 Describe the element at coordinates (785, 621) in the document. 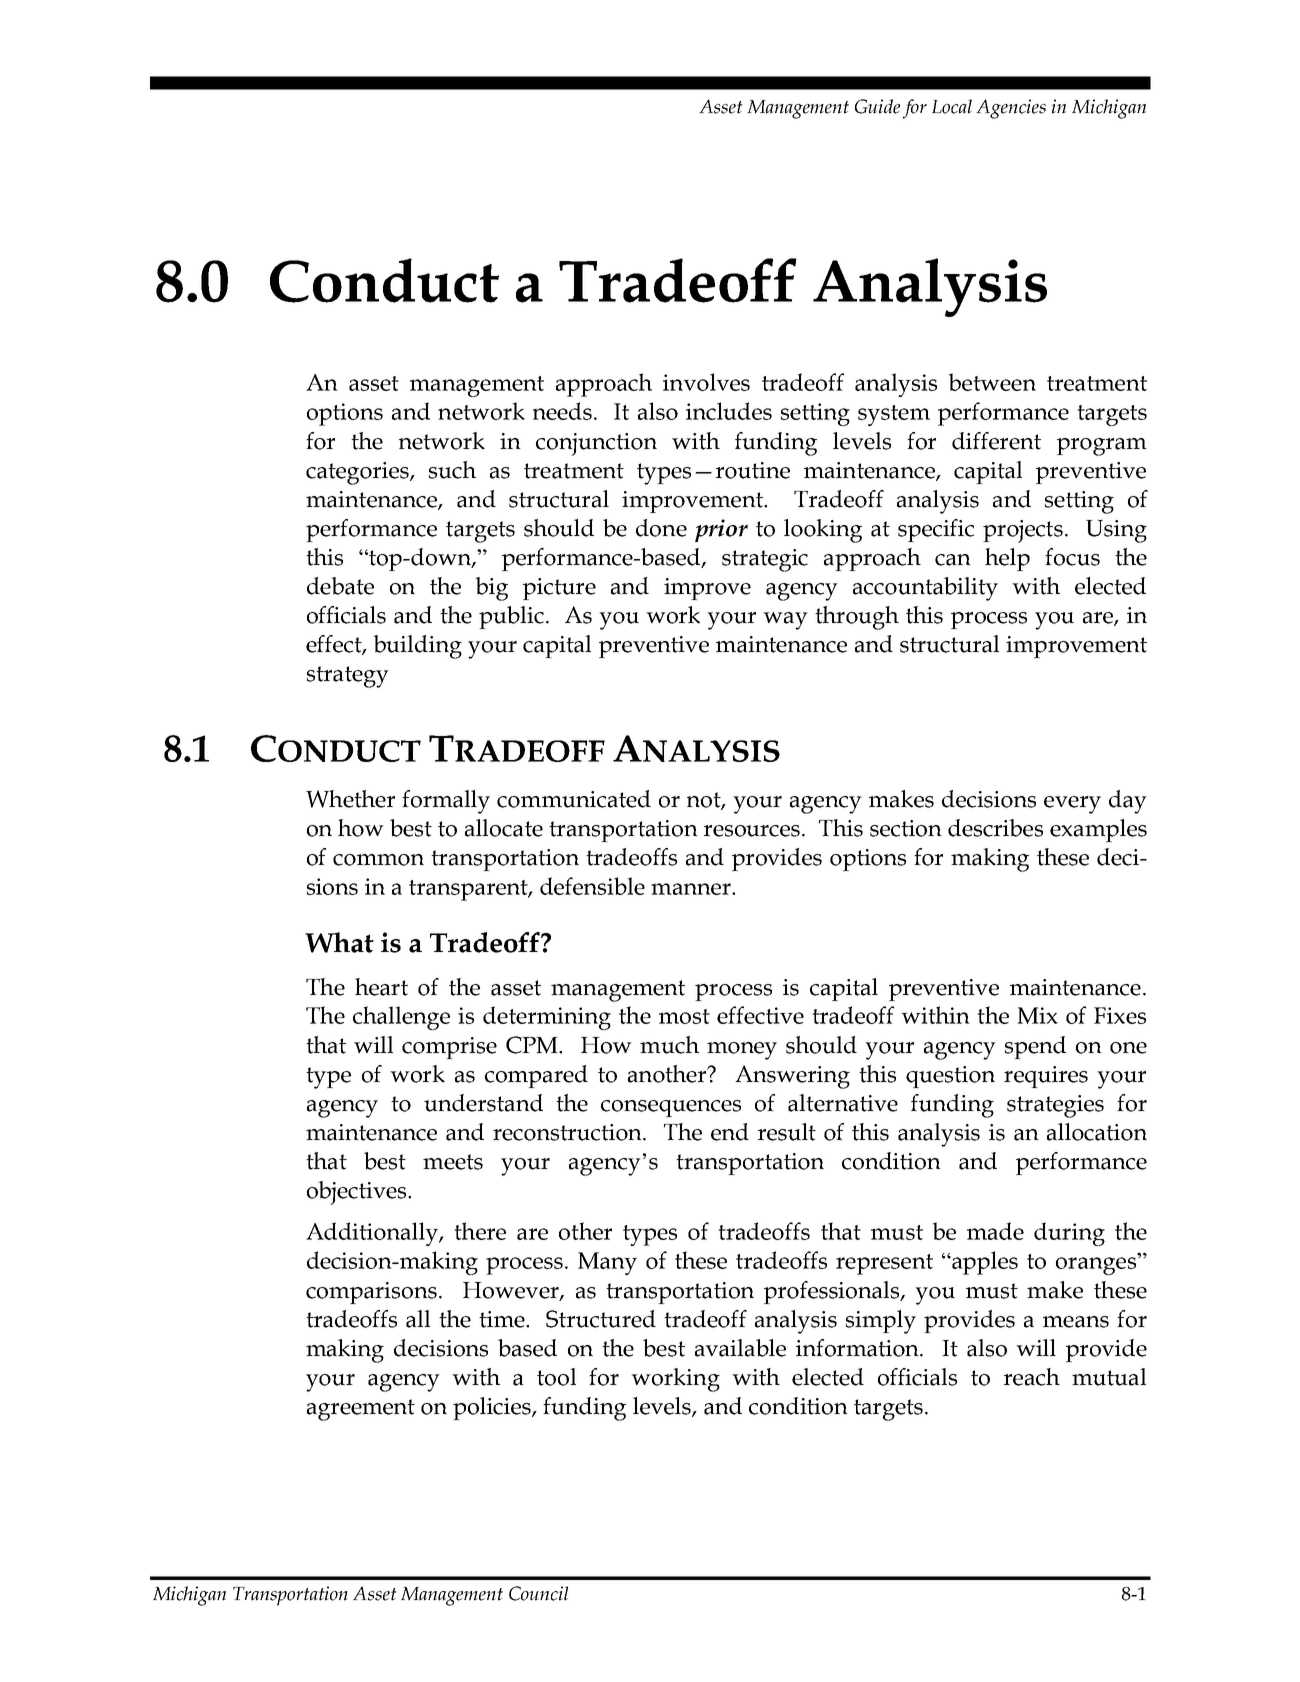

I see `way` at that location.
